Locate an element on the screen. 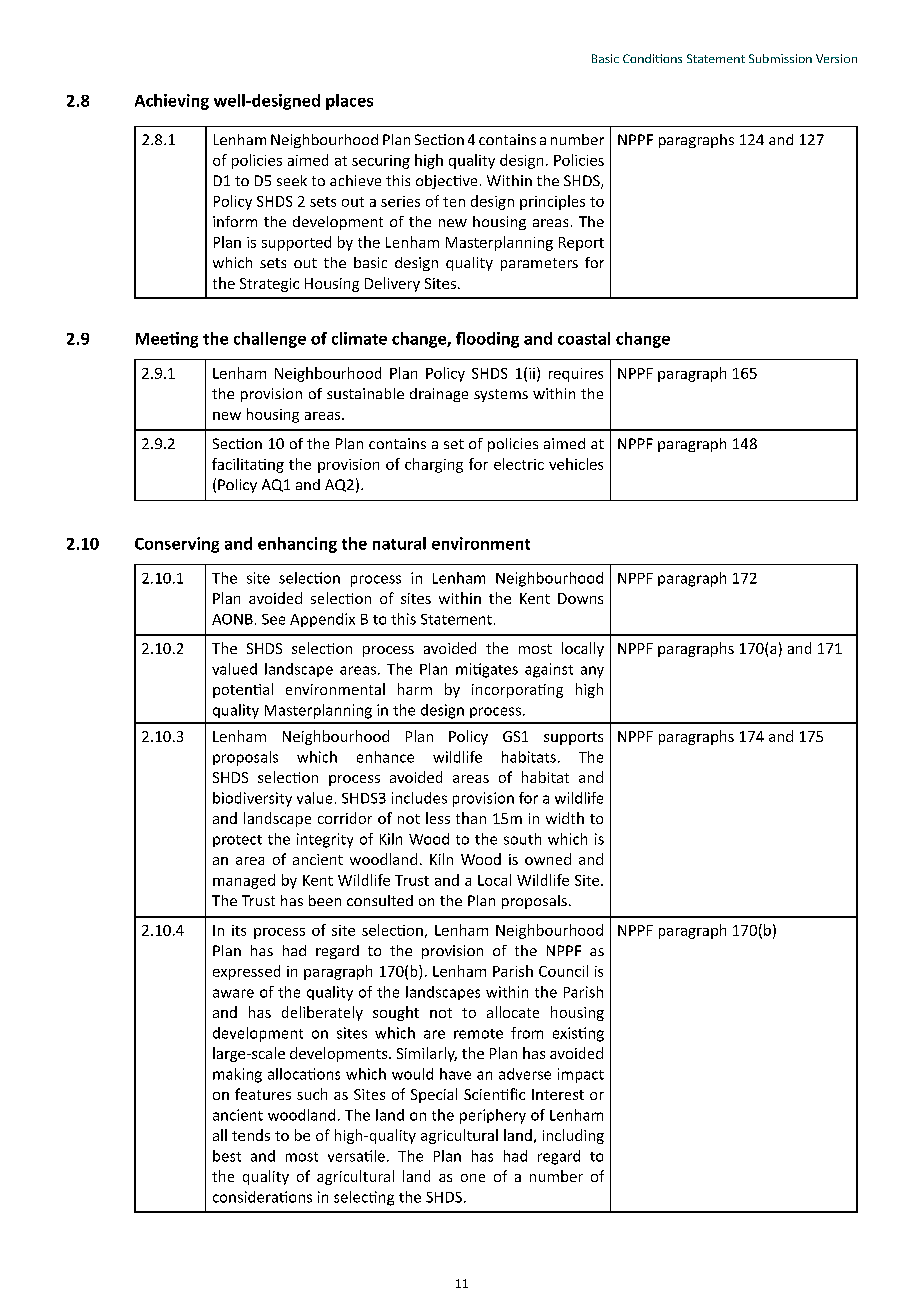 The height and width of the screenshot is (1308, 924). biodiversity is located at coordinates (252, 799).
